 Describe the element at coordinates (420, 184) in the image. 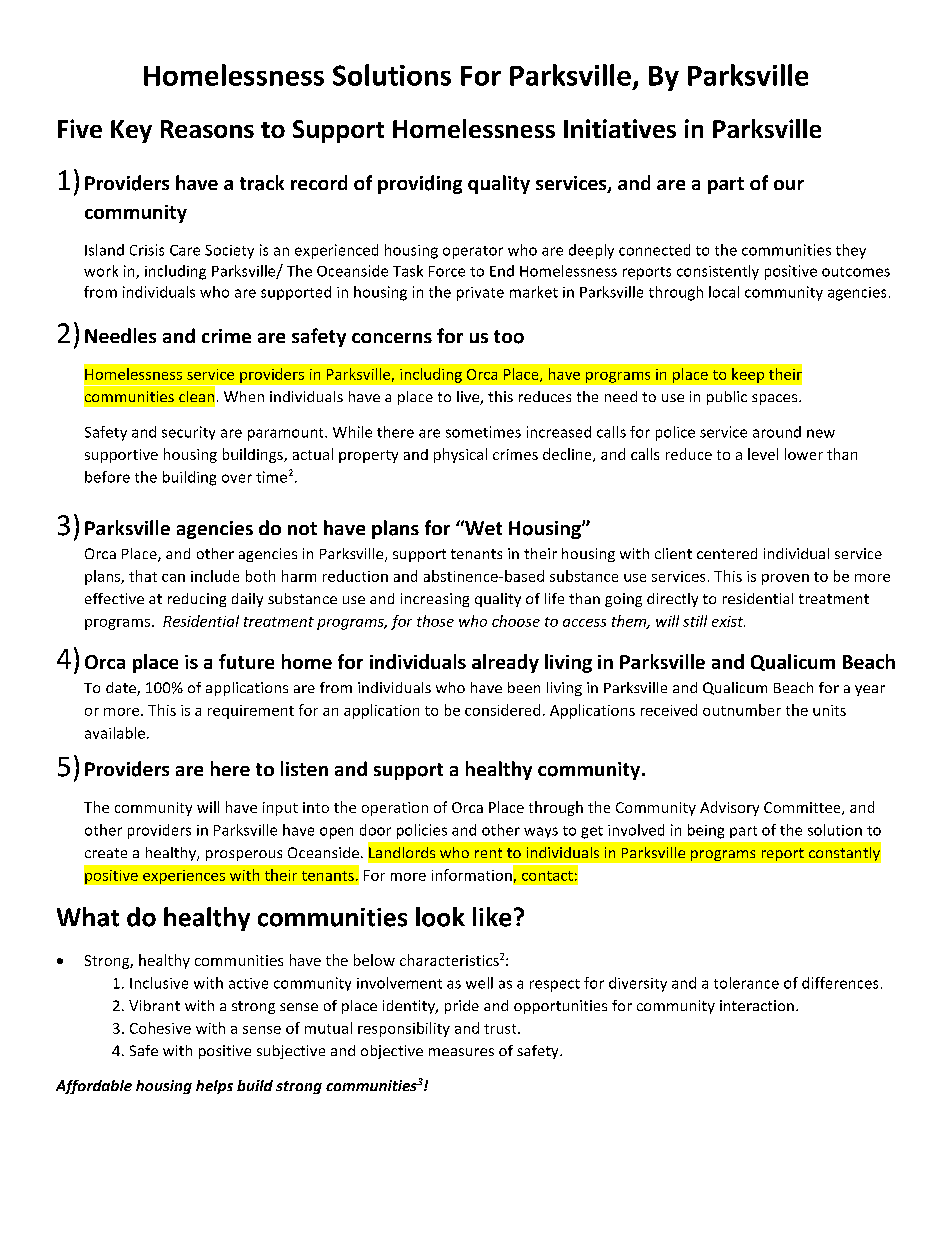

I see `providing` at that location.
